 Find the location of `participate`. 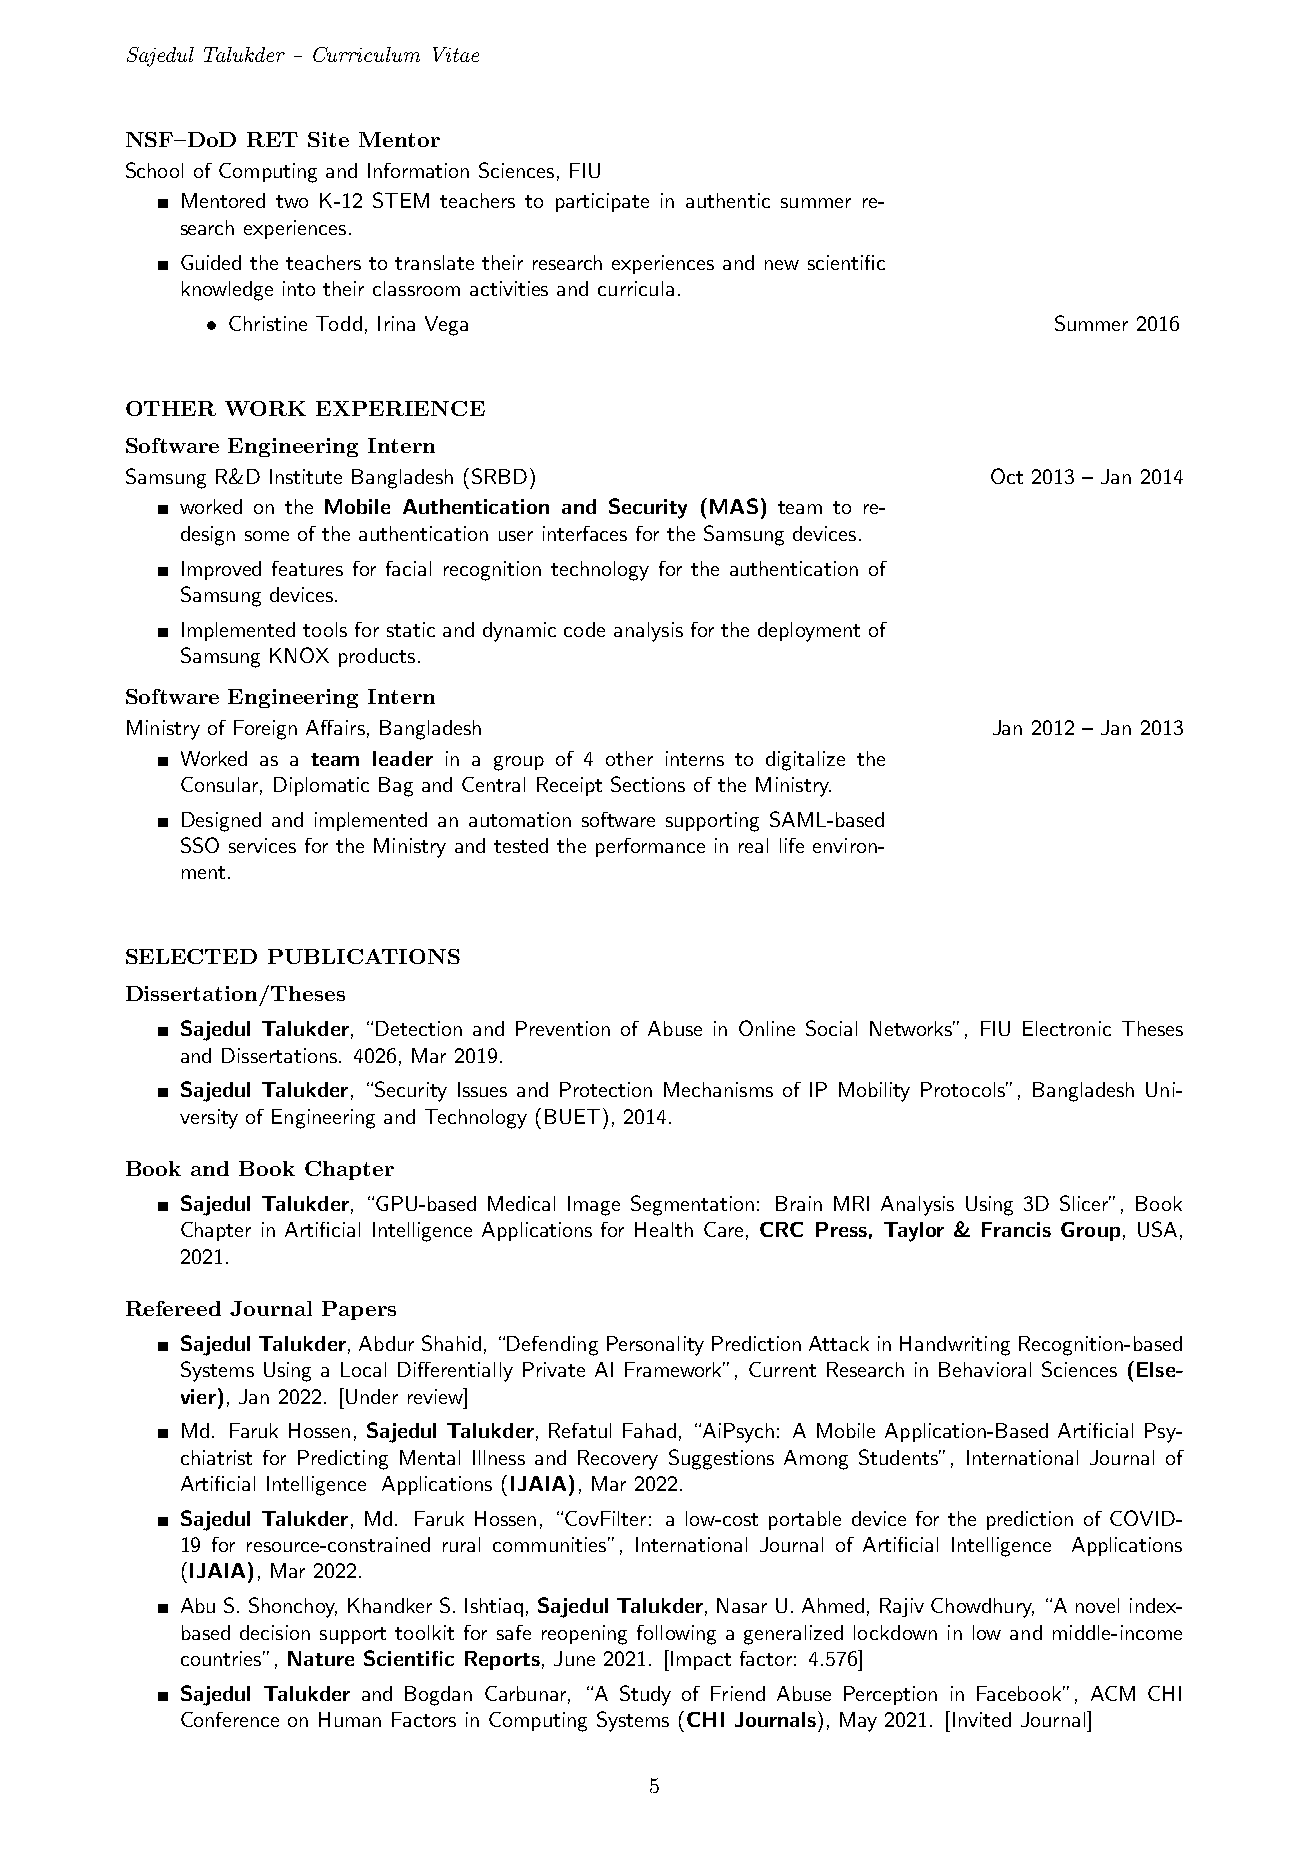

participate is located at coordinates (602, 202).
